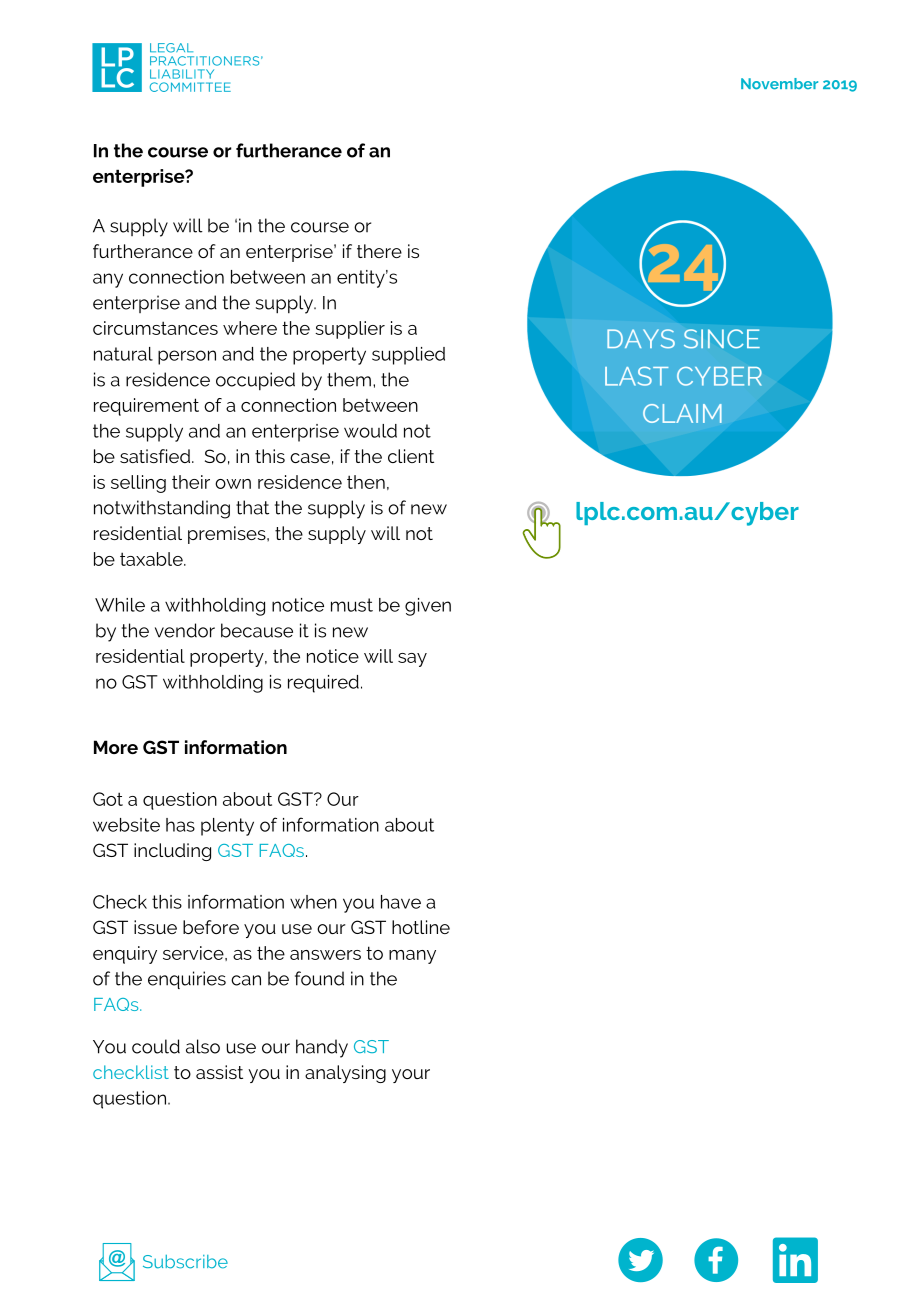 This screenshot has width=924, height=1308. Describe the element at coordinates (180, 825) in the screenshot. I see `has` at that location.
